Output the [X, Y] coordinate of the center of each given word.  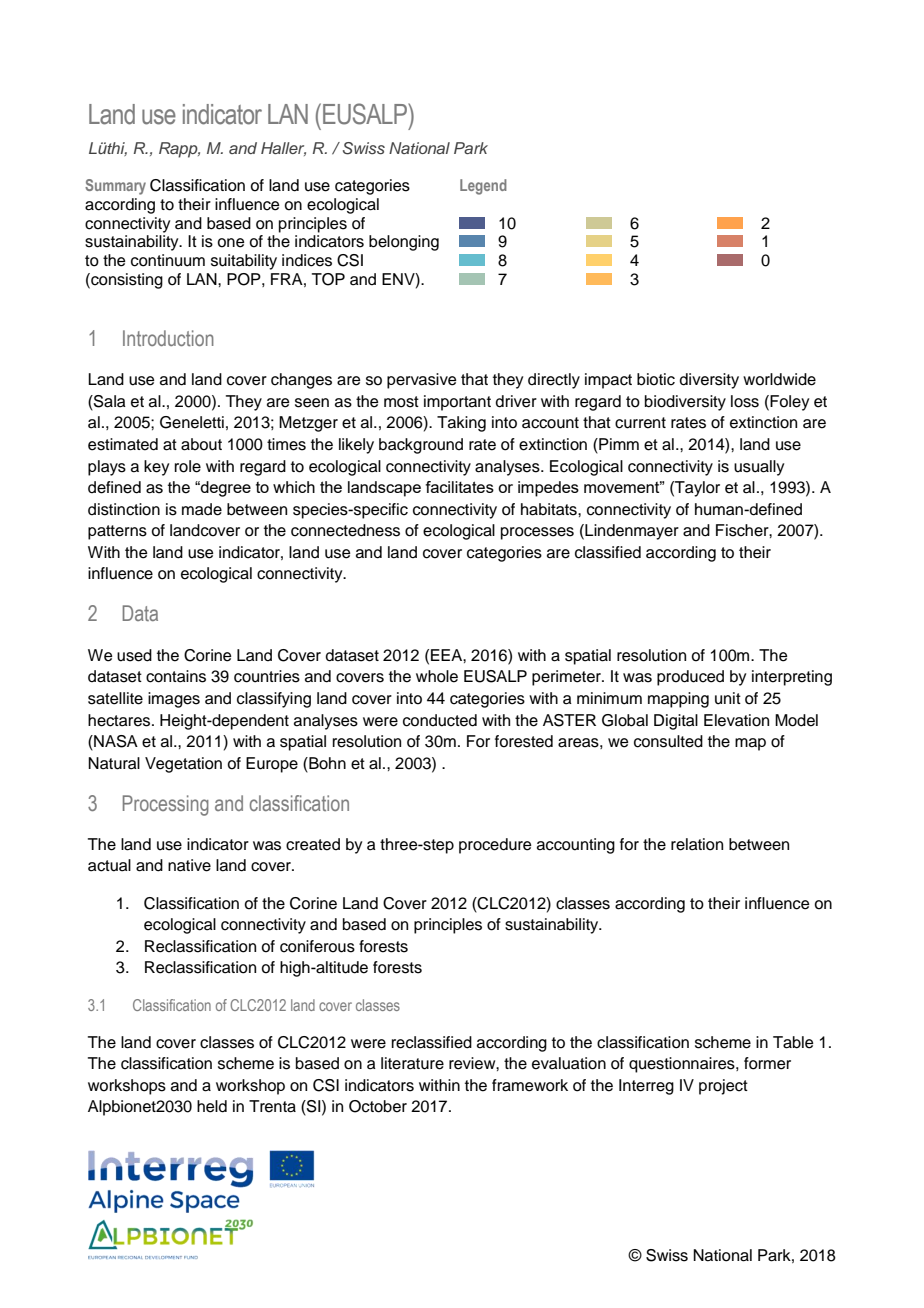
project [723, 1087]
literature [412, 1063]
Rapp [179, 150]
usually [759, 468]
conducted [440, 720]
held [212, 1106]
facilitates [459, 487]
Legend [483, 187]
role [188, 466]
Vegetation [183, 765]
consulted [668, 741]
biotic [656, 379]
